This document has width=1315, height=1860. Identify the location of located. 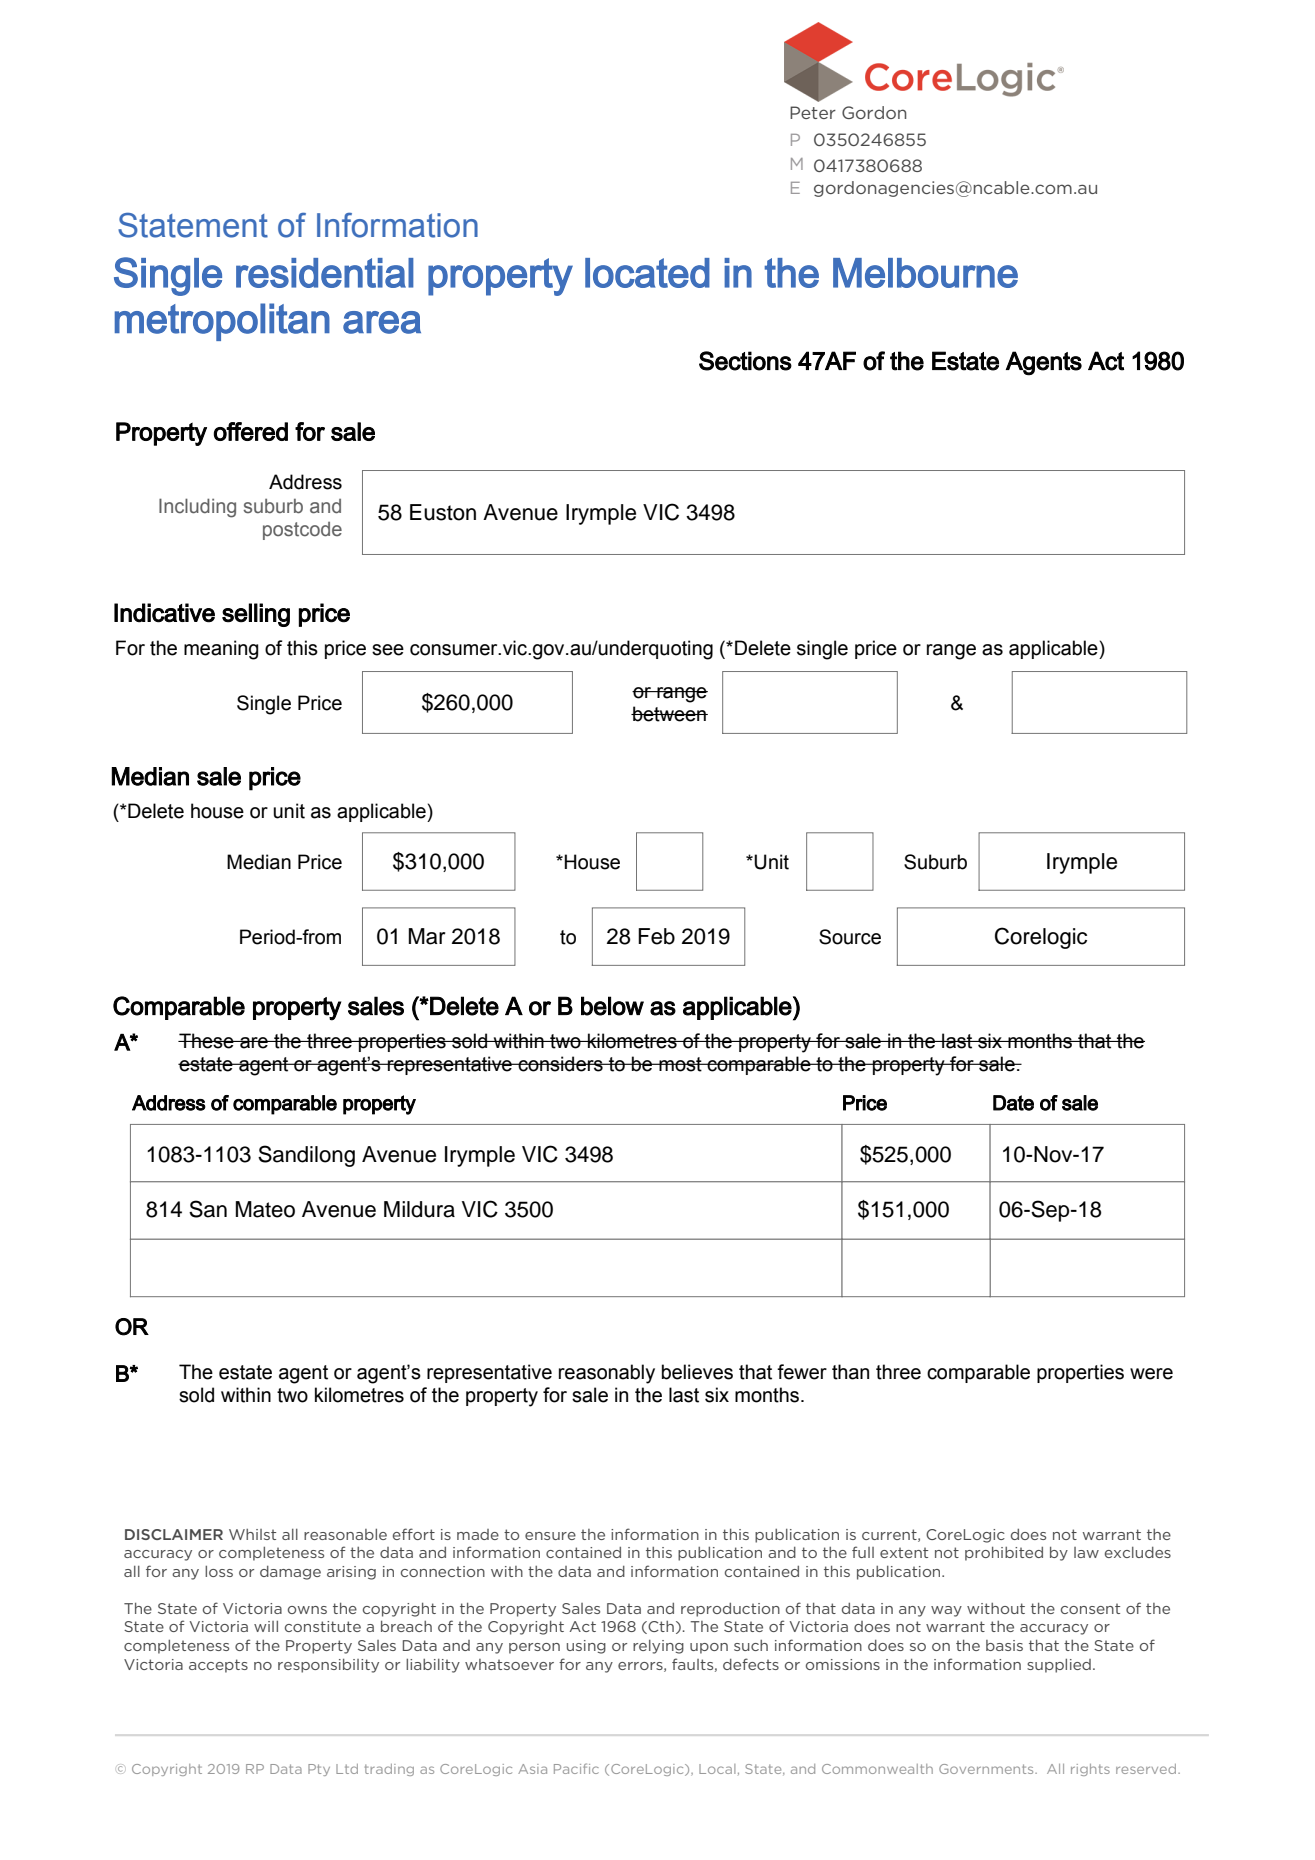
(647, 273).
